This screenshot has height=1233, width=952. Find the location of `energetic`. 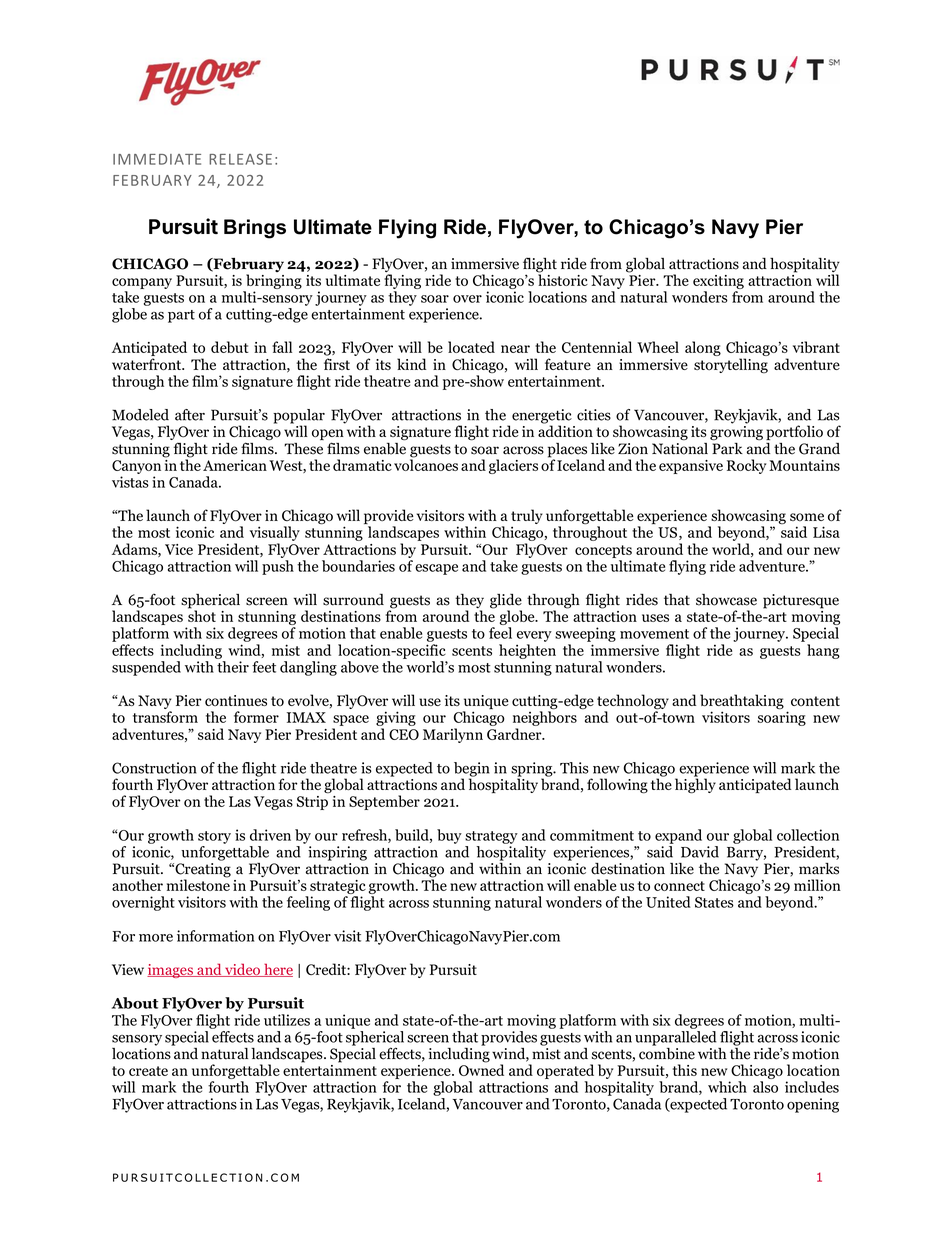

energetic is located at coordinates (542, 417).
